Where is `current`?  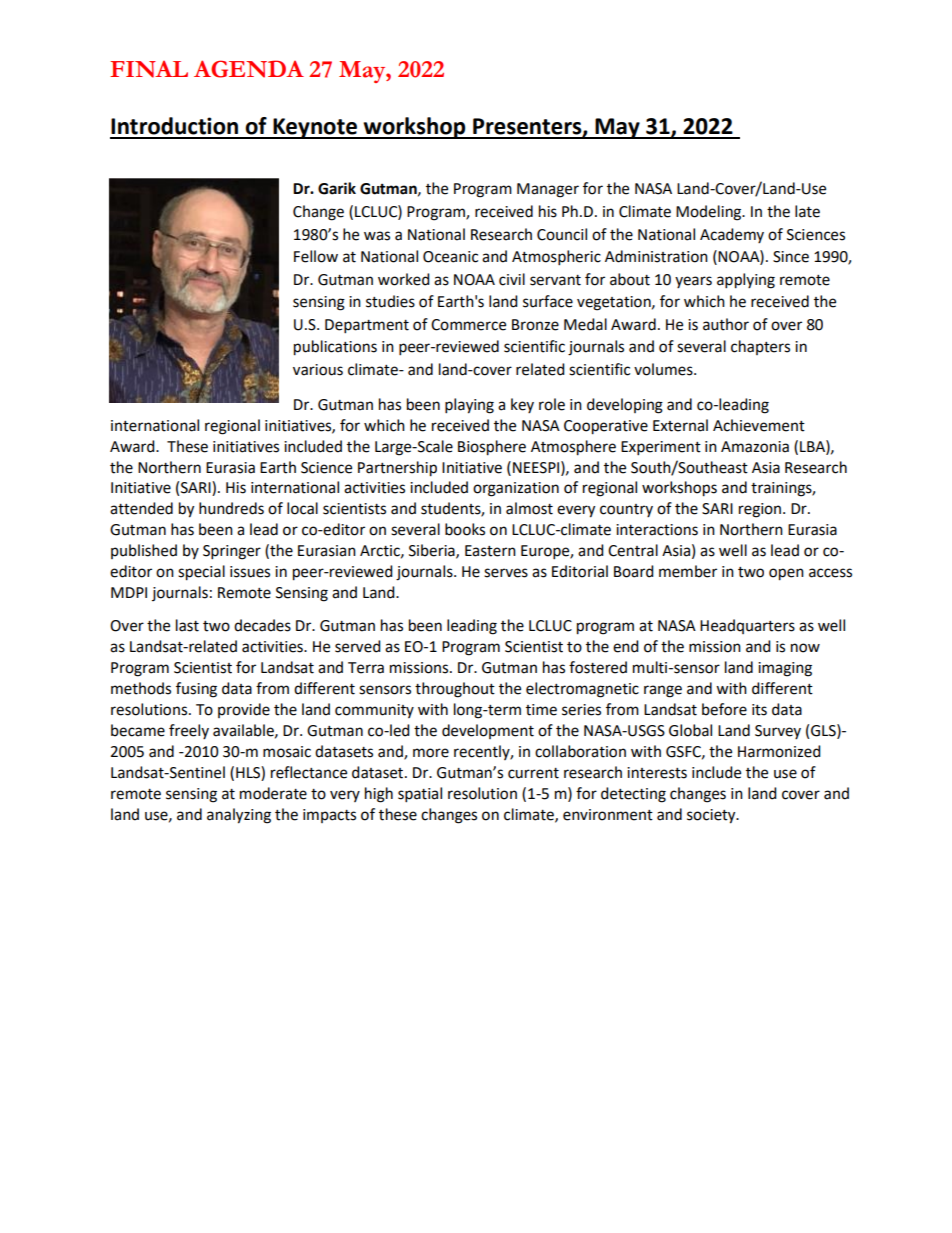
current is located at coordinates (533, 773).
